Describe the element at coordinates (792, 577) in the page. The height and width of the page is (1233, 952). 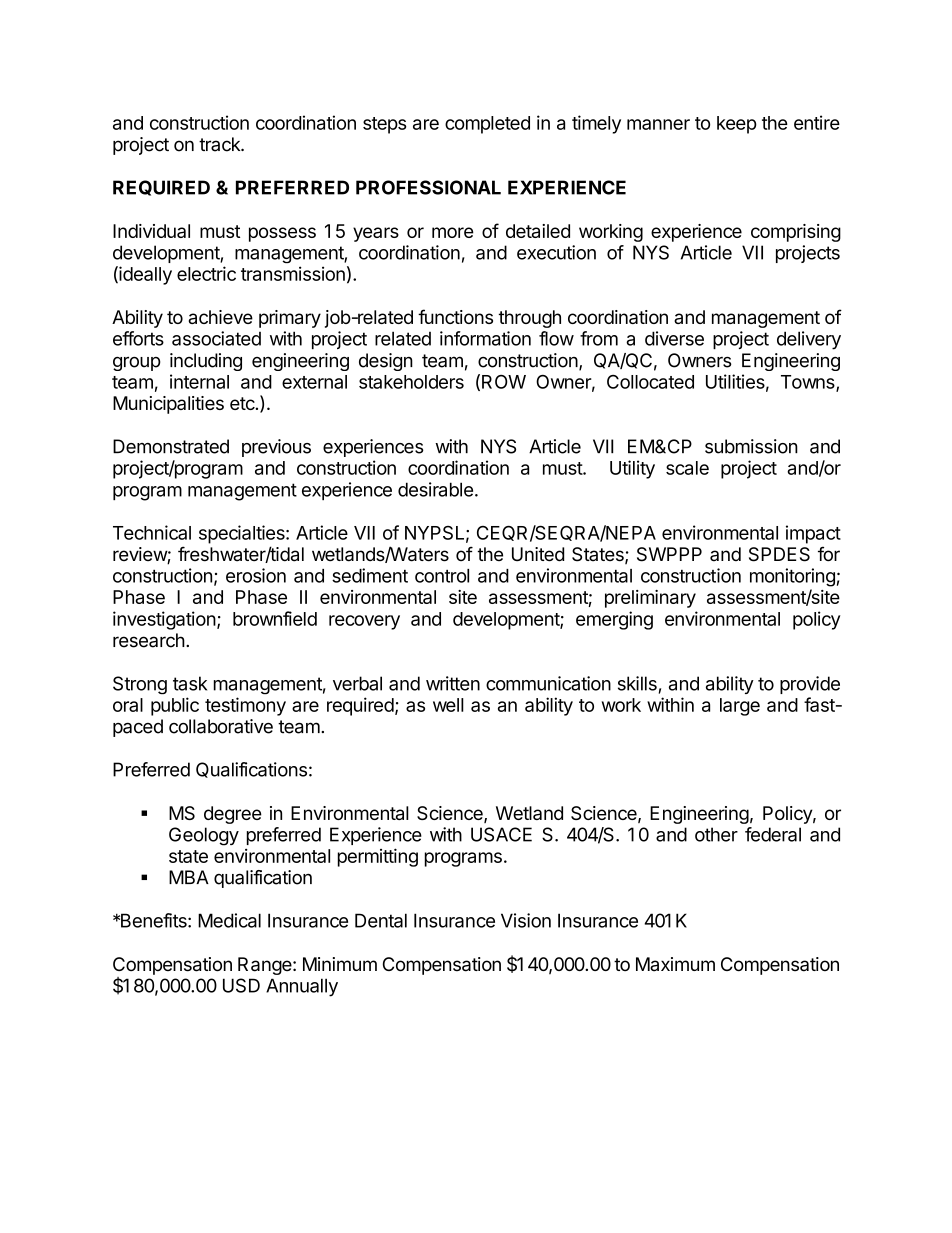
I see `monitoring` at that location.
